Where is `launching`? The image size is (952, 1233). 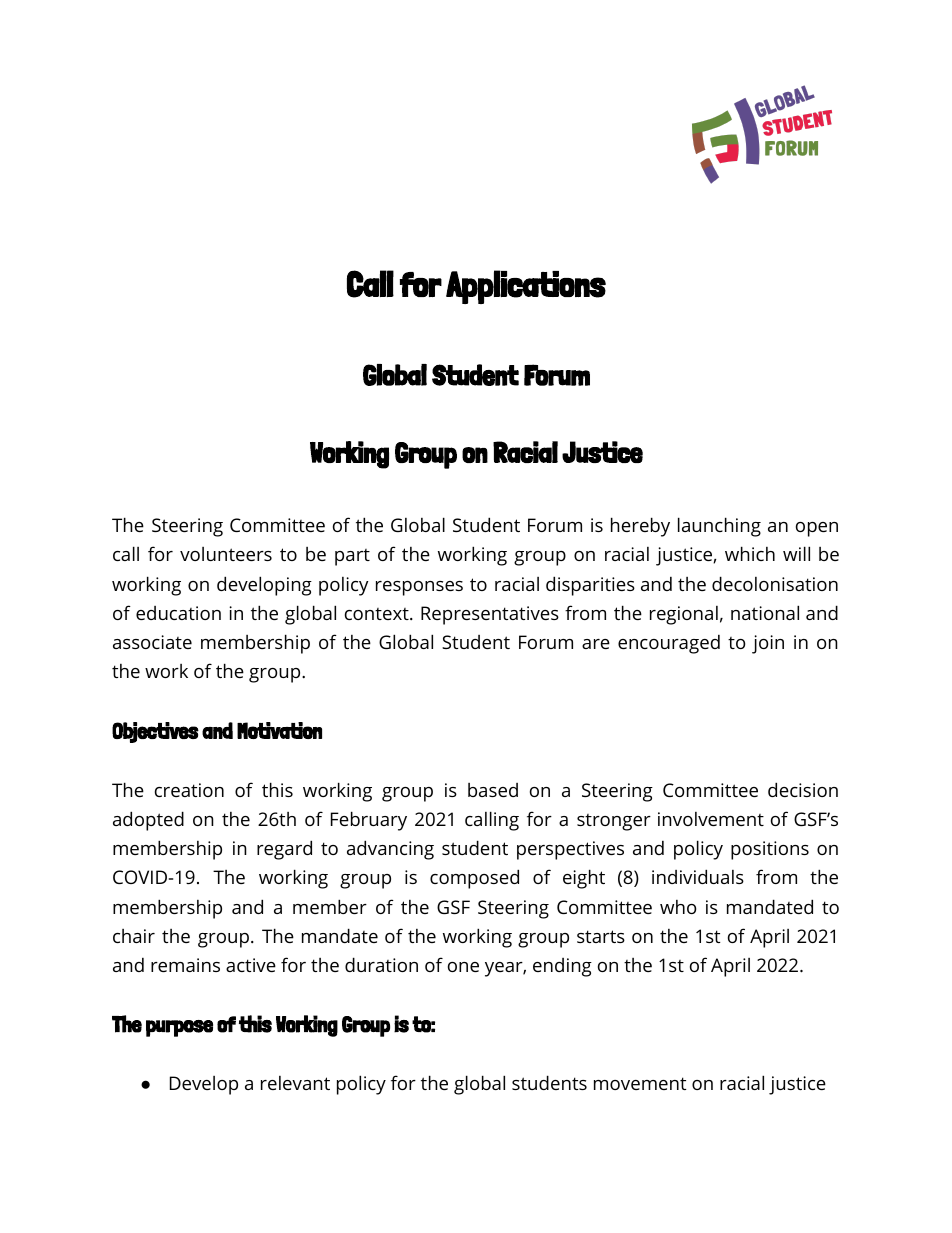
launching is located at coordinates (719, 527).
